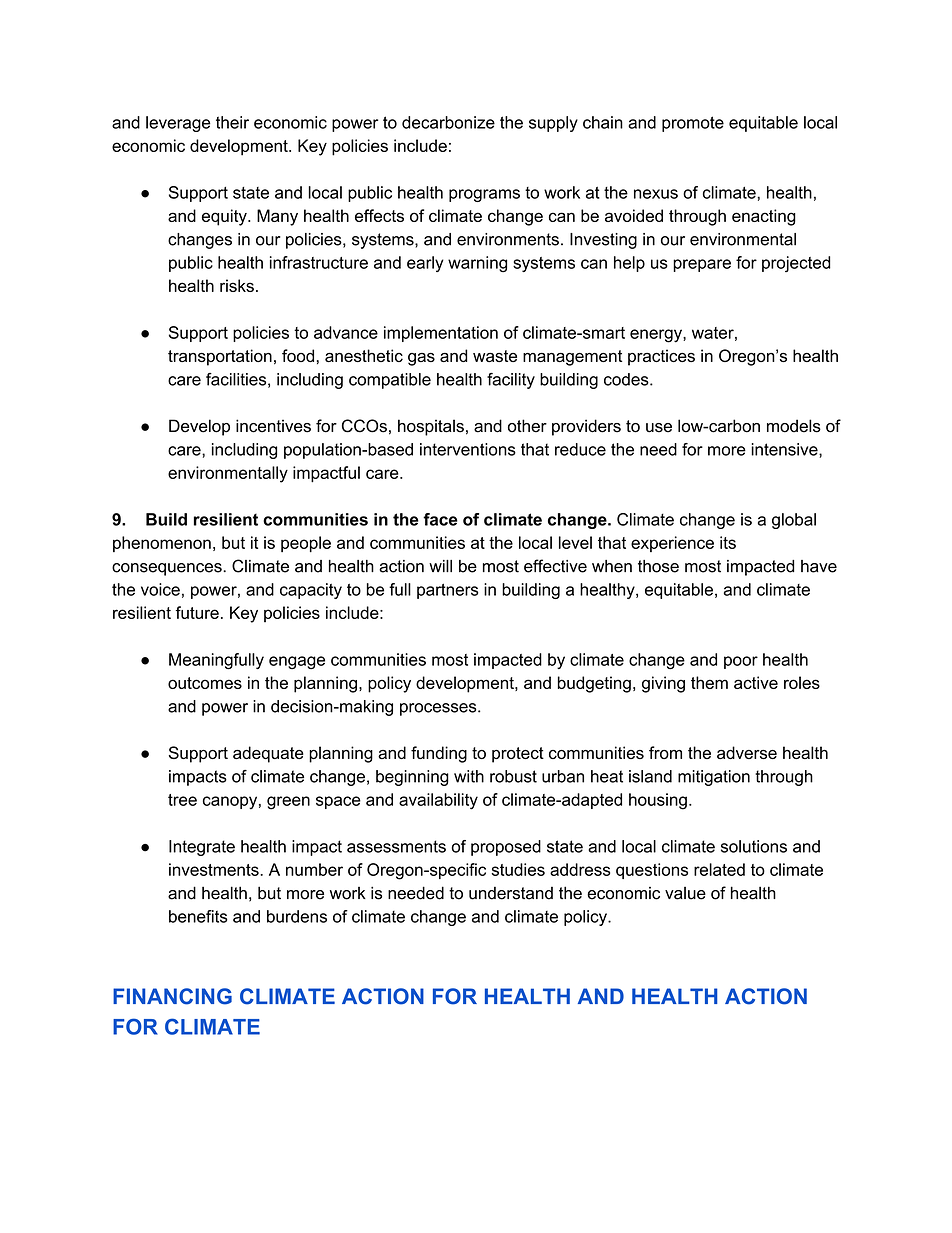  What do you see at coordinates (495, 356) in the screenshot?
I see `waste` at bounding box center [495, 356].
